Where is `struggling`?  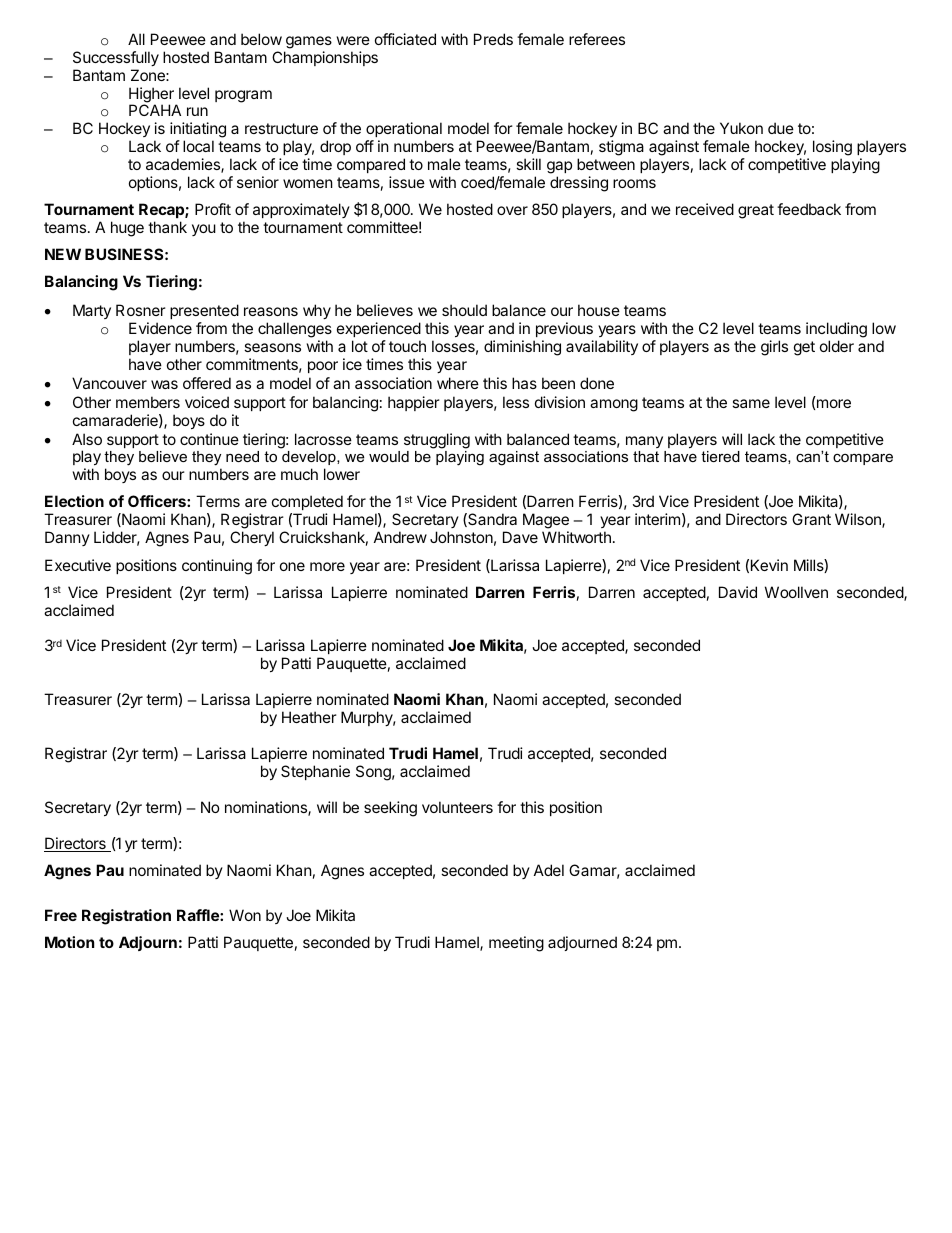 struggling is located at coordinates (437, 441).
